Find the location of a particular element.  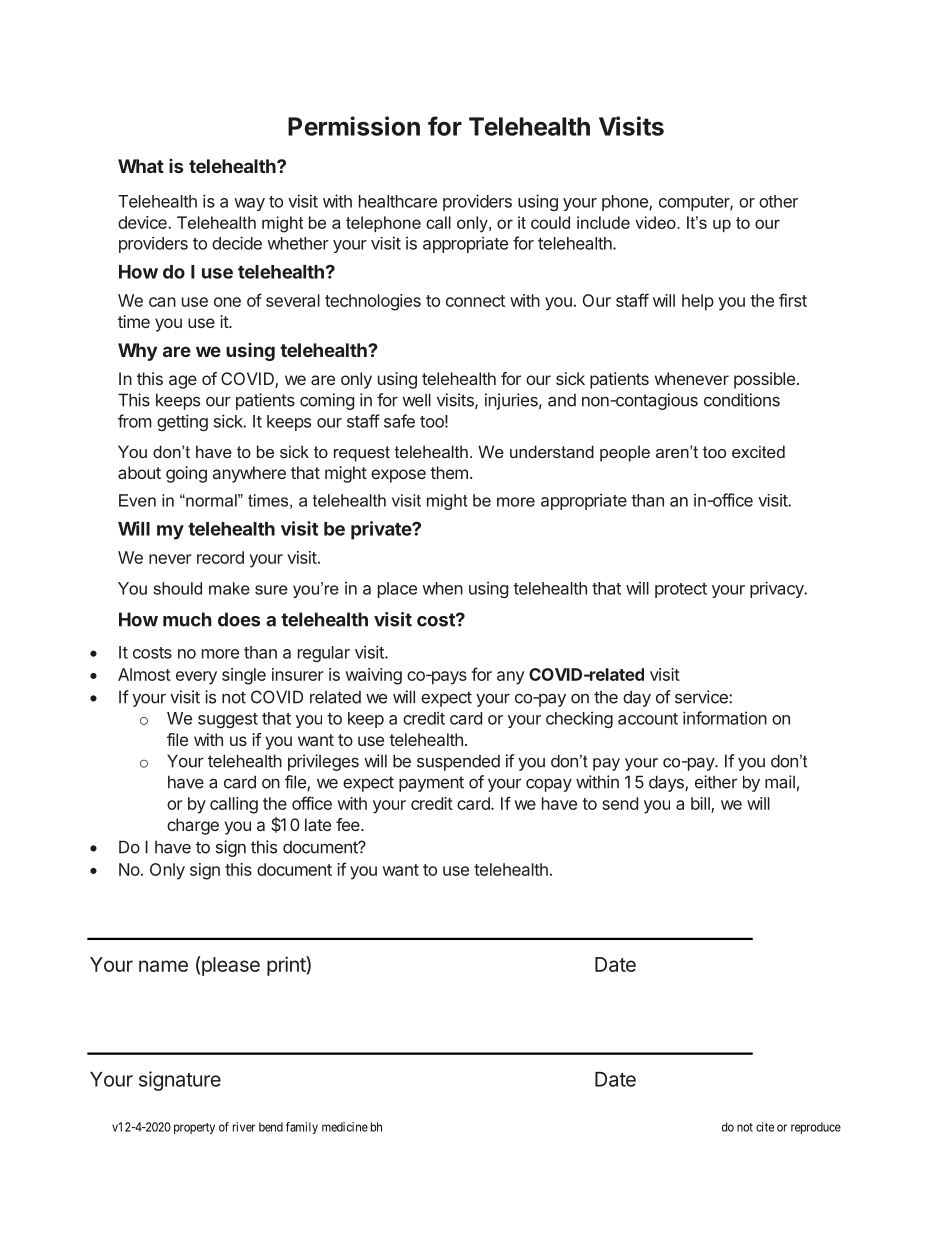

way is located at coordinates (249, 204).
